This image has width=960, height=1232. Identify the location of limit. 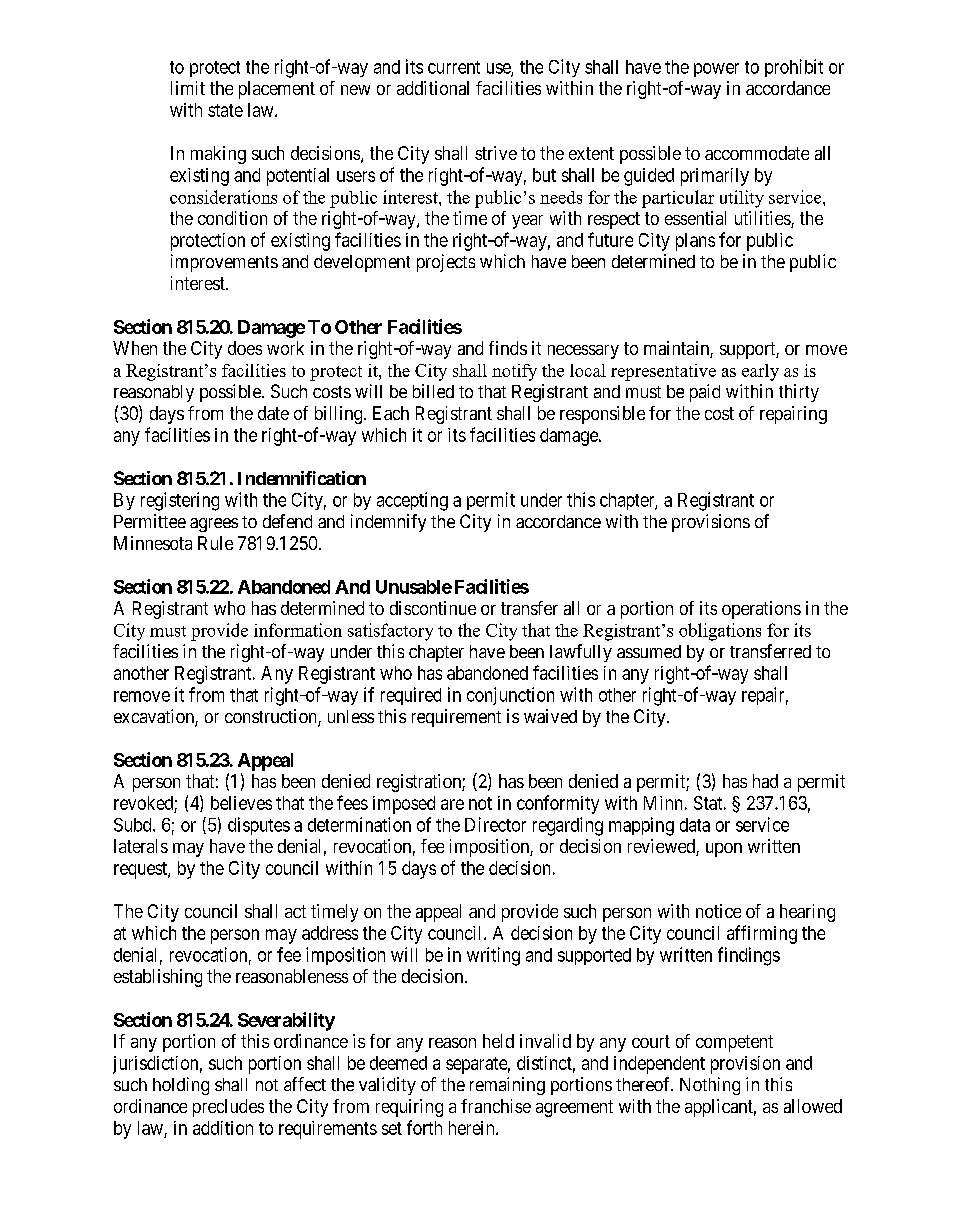
(188, 88).
